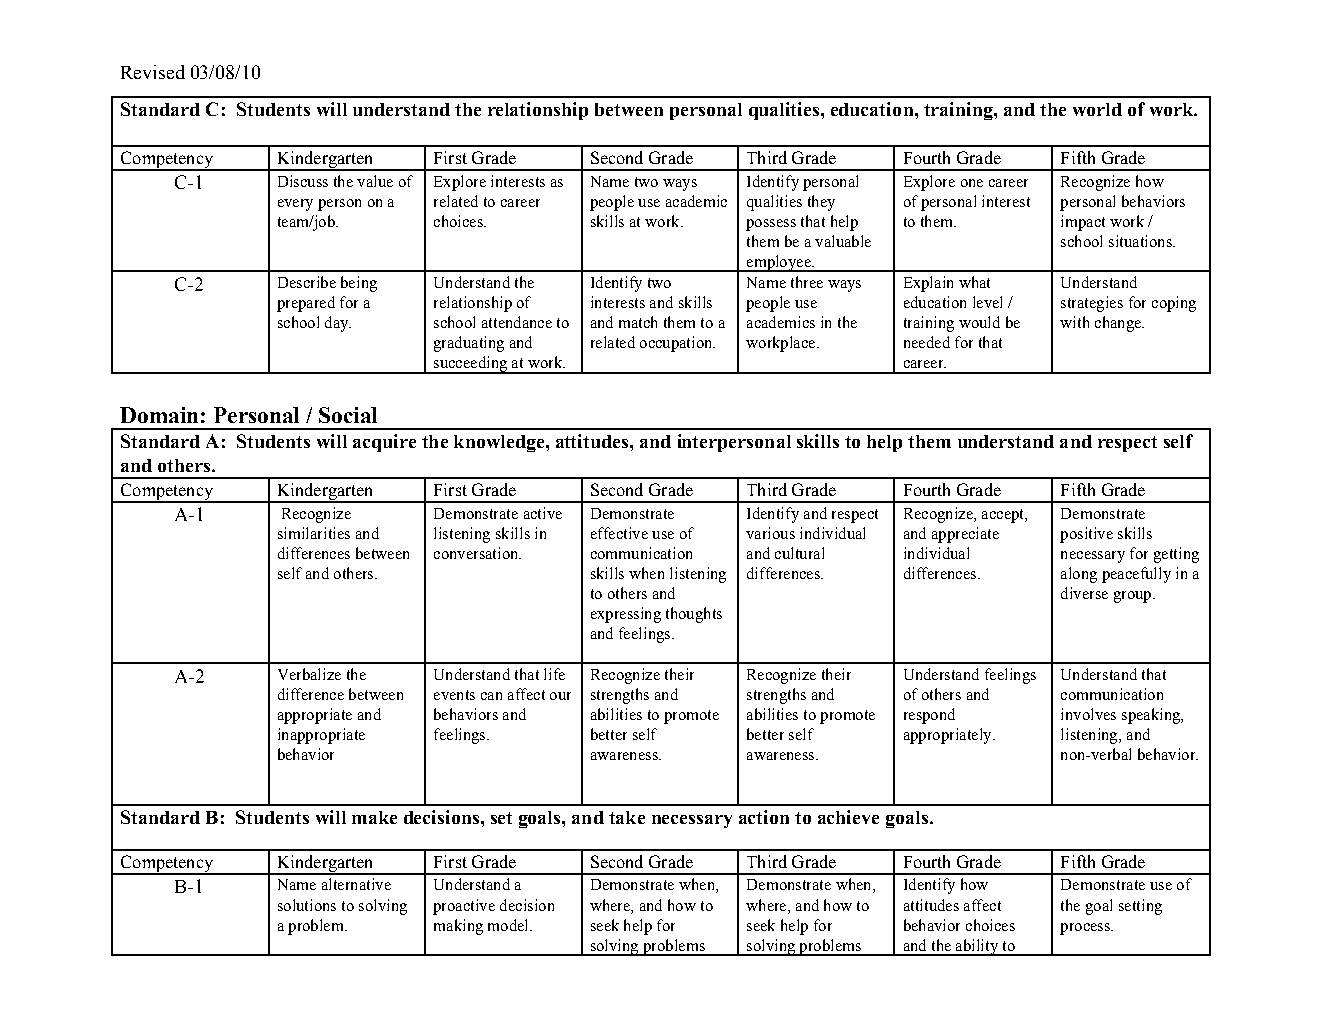 The height and width of the screenshot is (1022, 1322). What do you see at coordinates (307, 905) in the screenshot?
I see `solutions` at bounding box center [307, 905].
